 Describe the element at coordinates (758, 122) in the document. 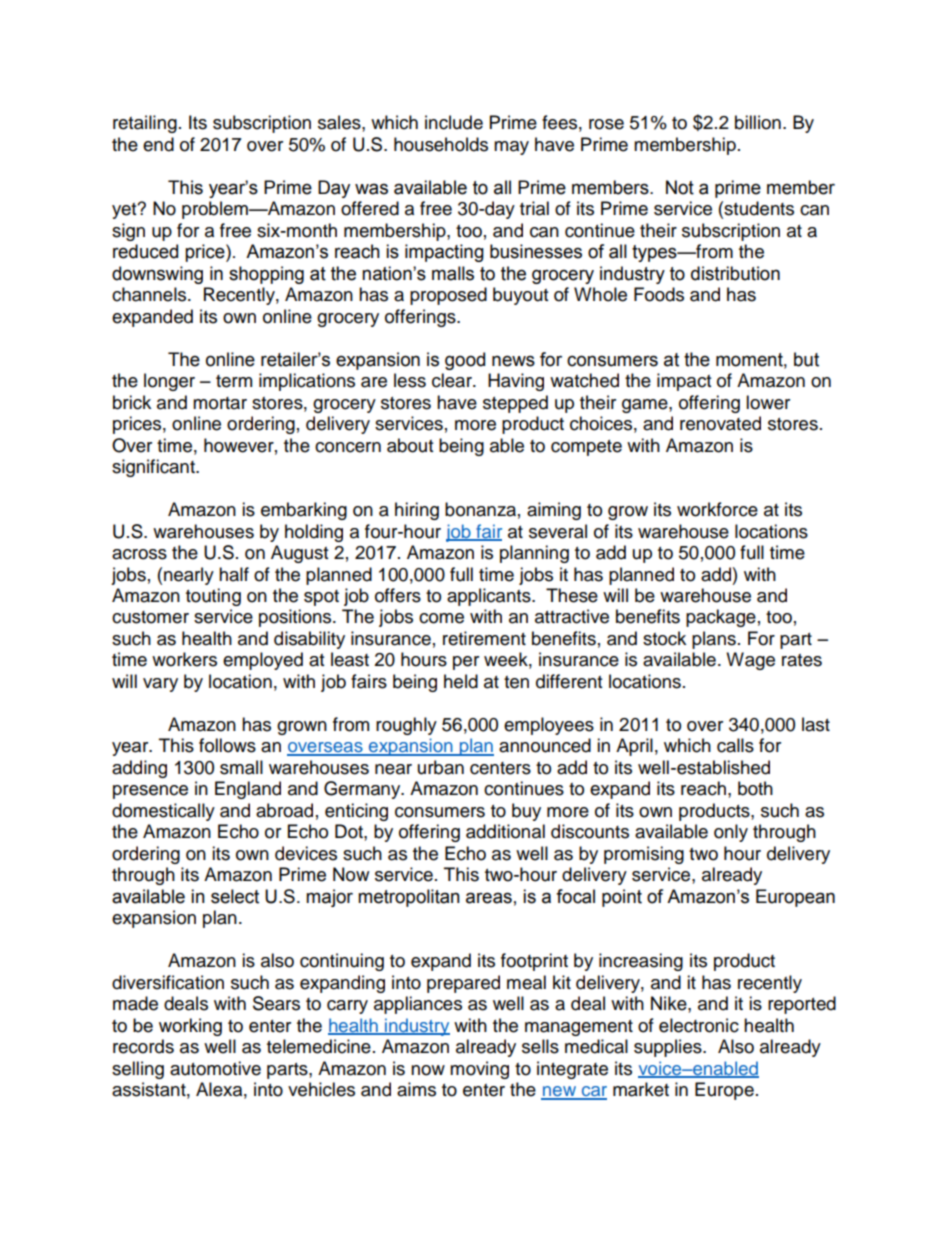

I see `billion` at that location.
